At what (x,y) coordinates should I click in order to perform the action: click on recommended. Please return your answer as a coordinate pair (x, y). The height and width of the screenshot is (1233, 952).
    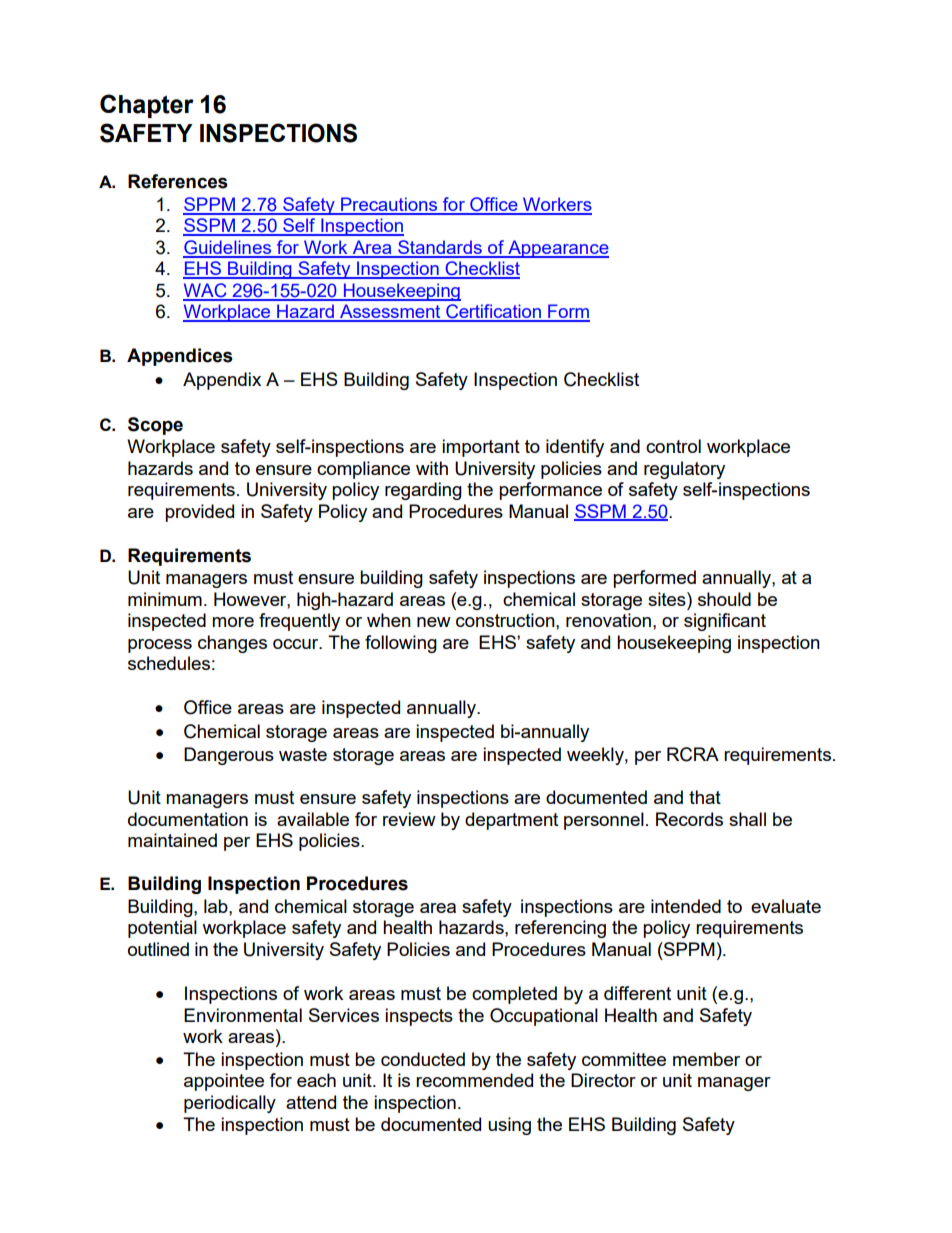
    Looking at the image, I should click on (474, 1080).
